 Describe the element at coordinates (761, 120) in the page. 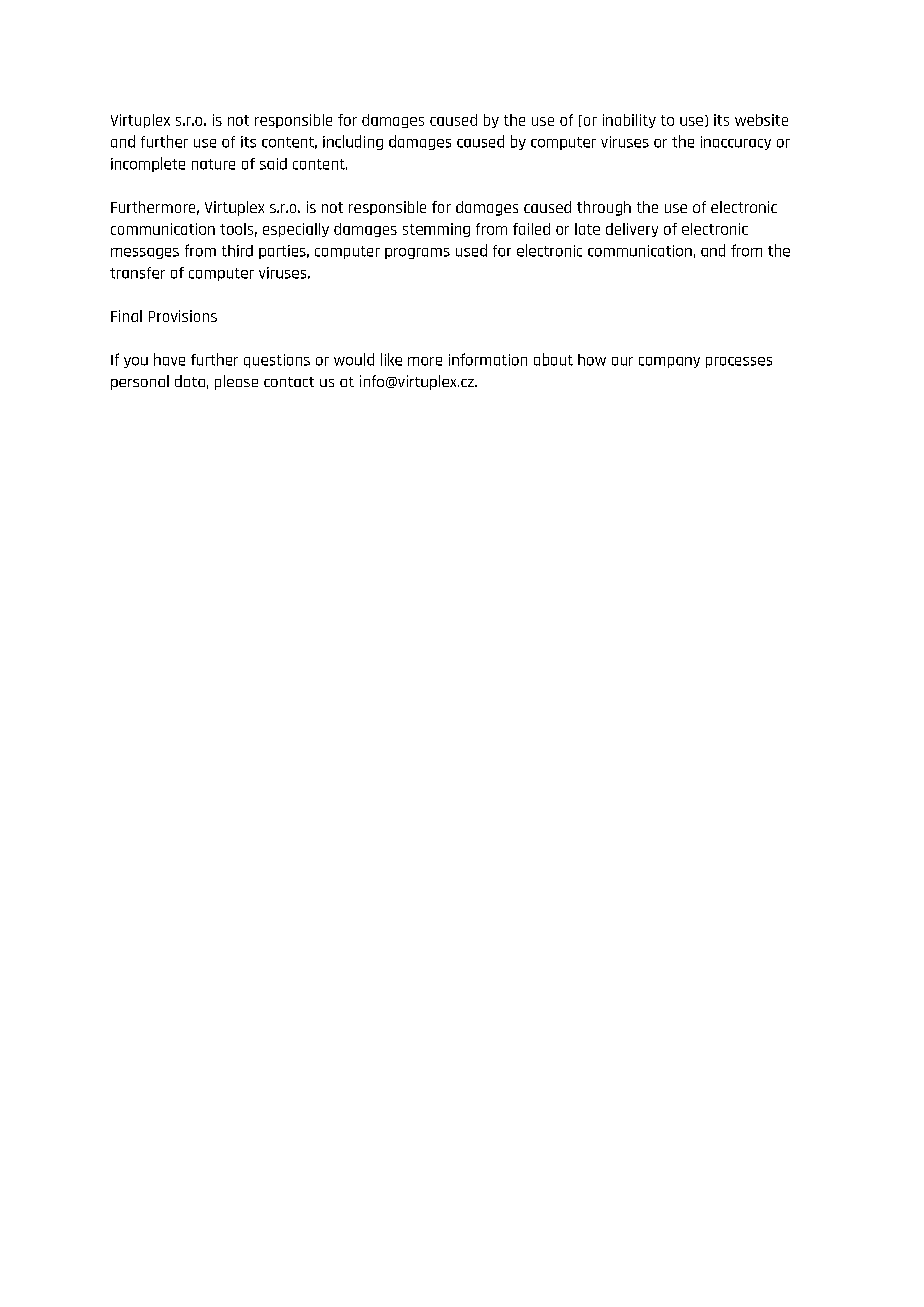

I see `website` at that location.
